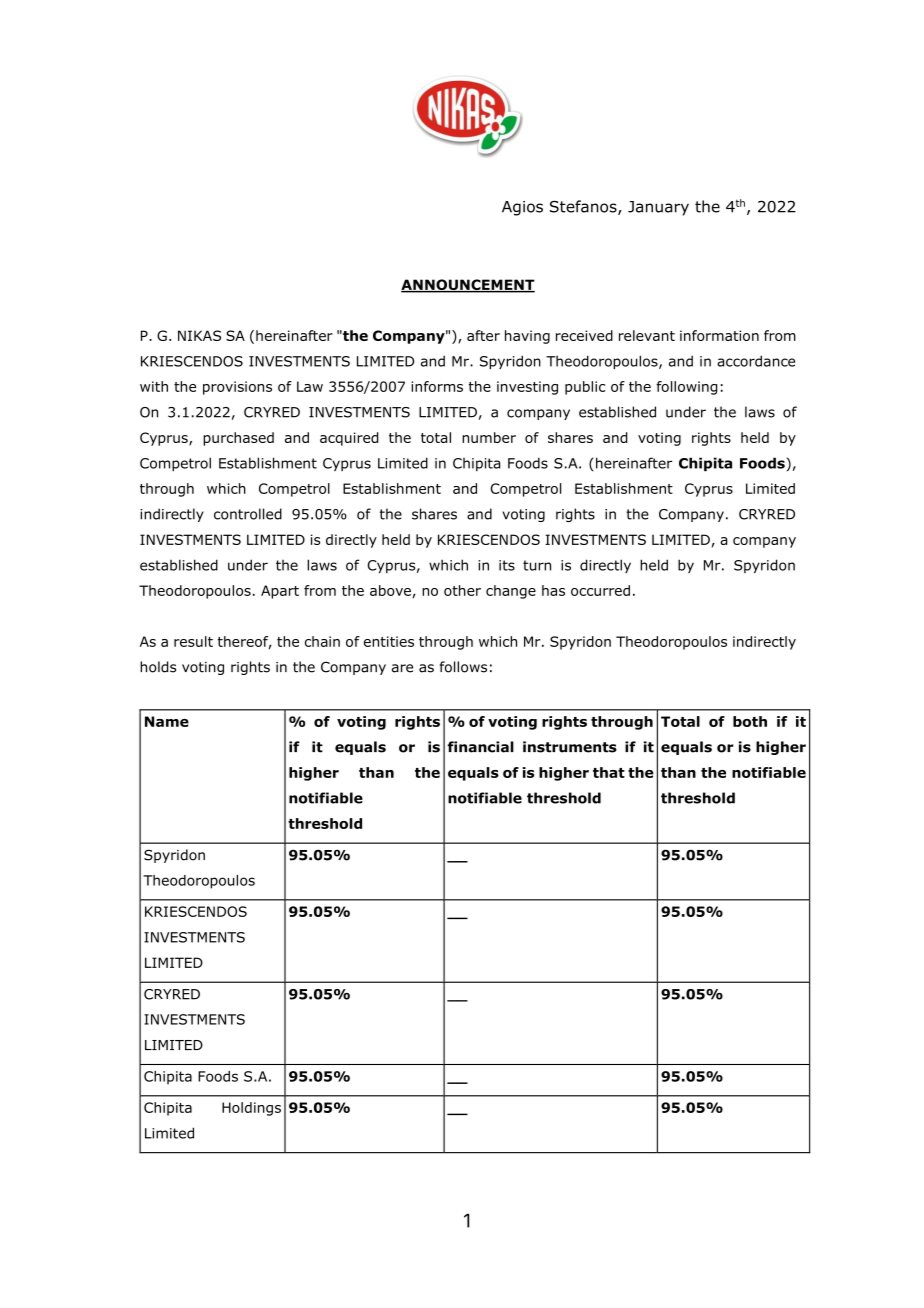  I want to click on January, so click(658, 208).
